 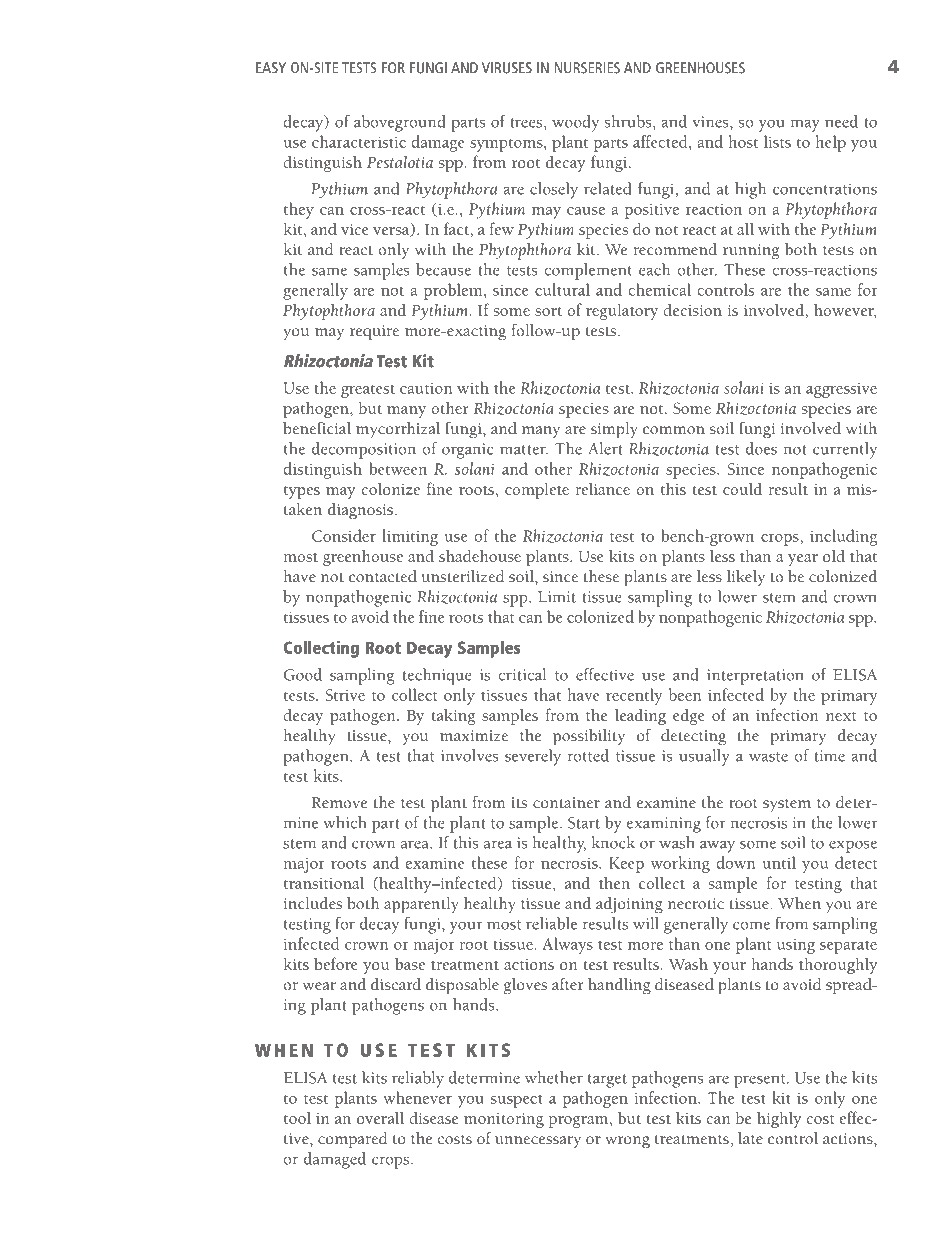 I want to click on come, so click(x=751, y=925).
